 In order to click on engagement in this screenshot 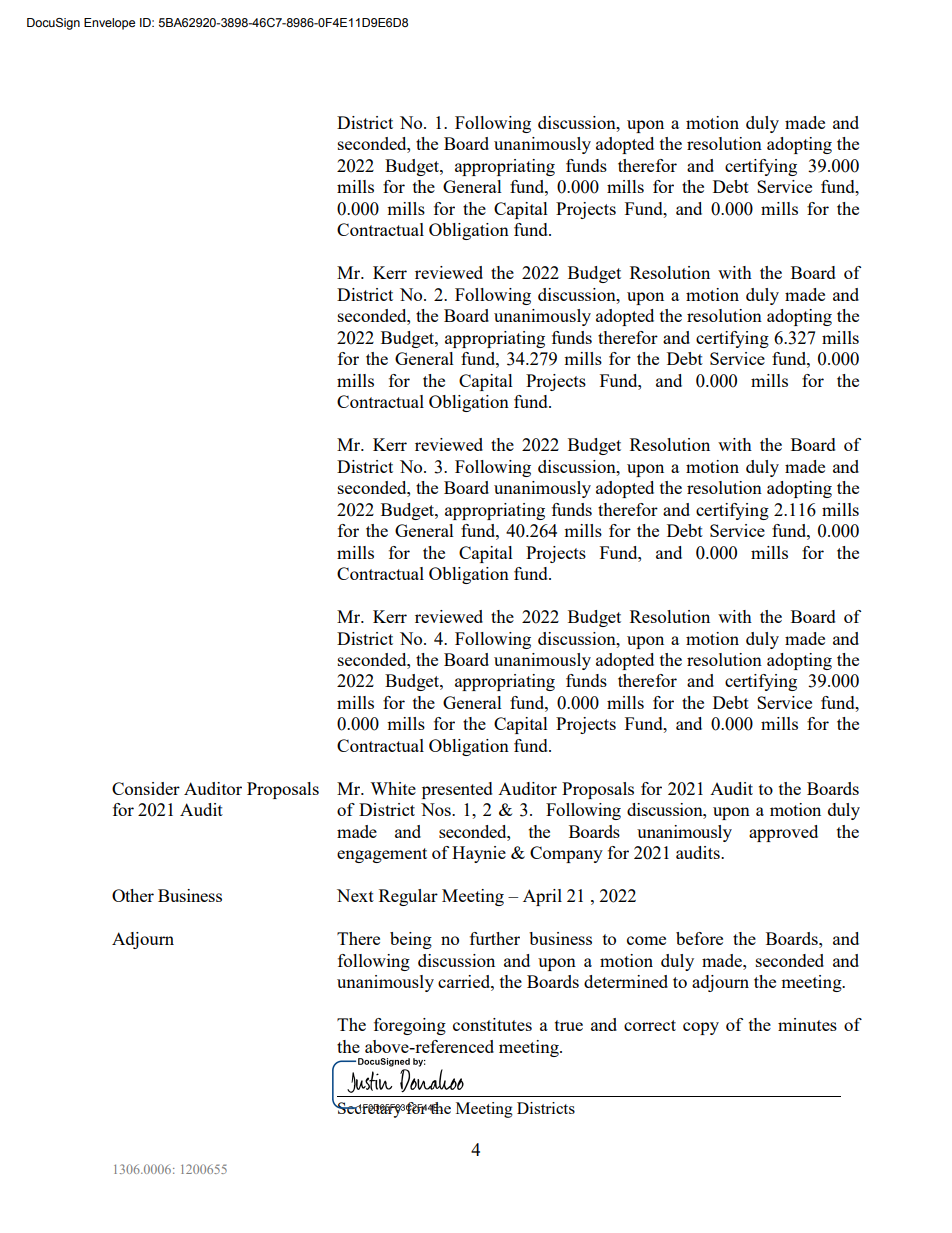, I will do `click(382, 855)`.
